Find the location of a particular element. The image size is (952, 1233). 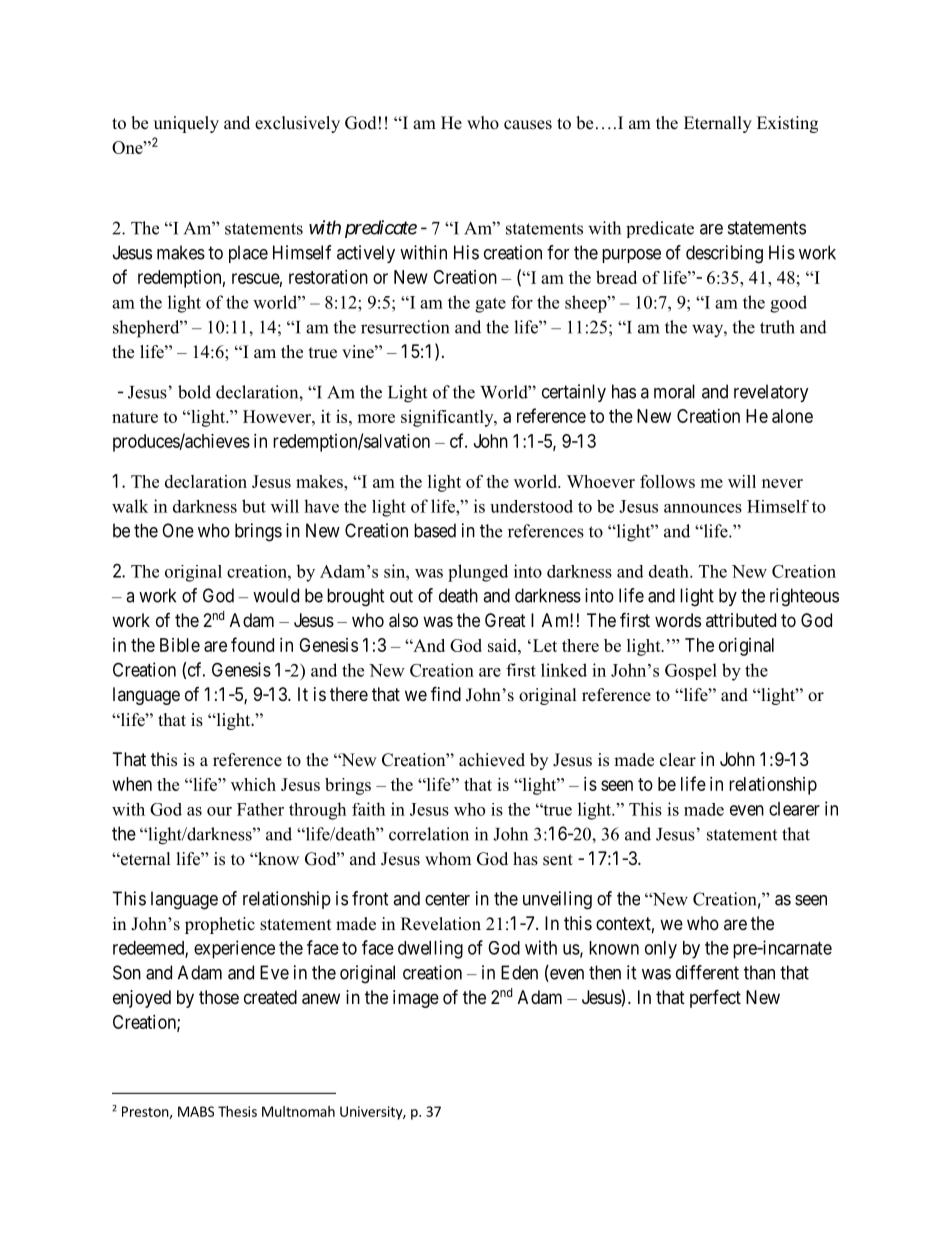

causes is located at coordinates (528, 125).
